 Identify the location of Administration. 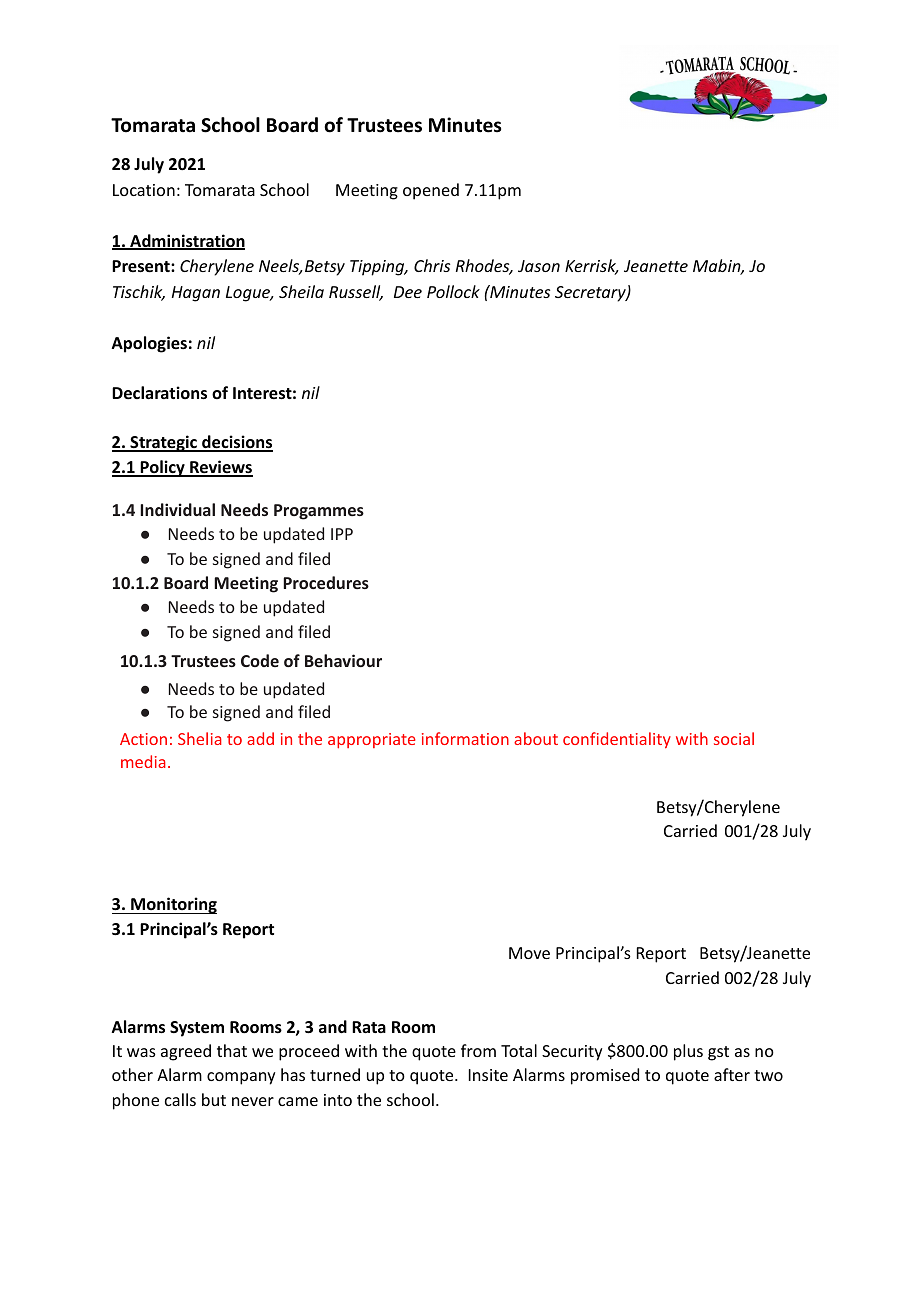
(186, 242).
